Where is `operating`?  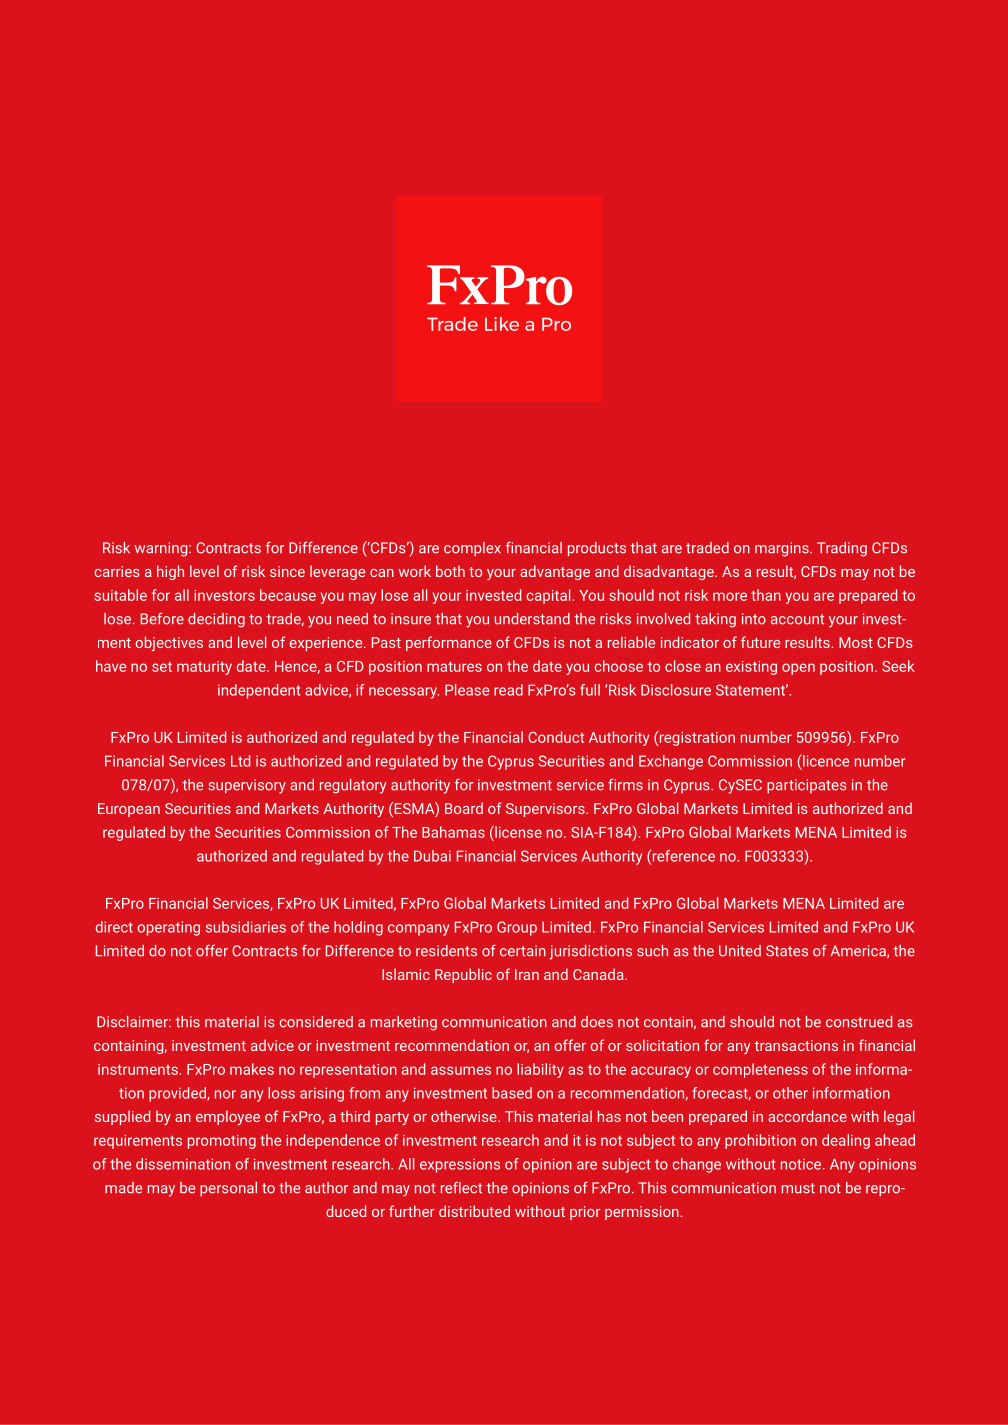 operating is located at coordinates (168, 928).
